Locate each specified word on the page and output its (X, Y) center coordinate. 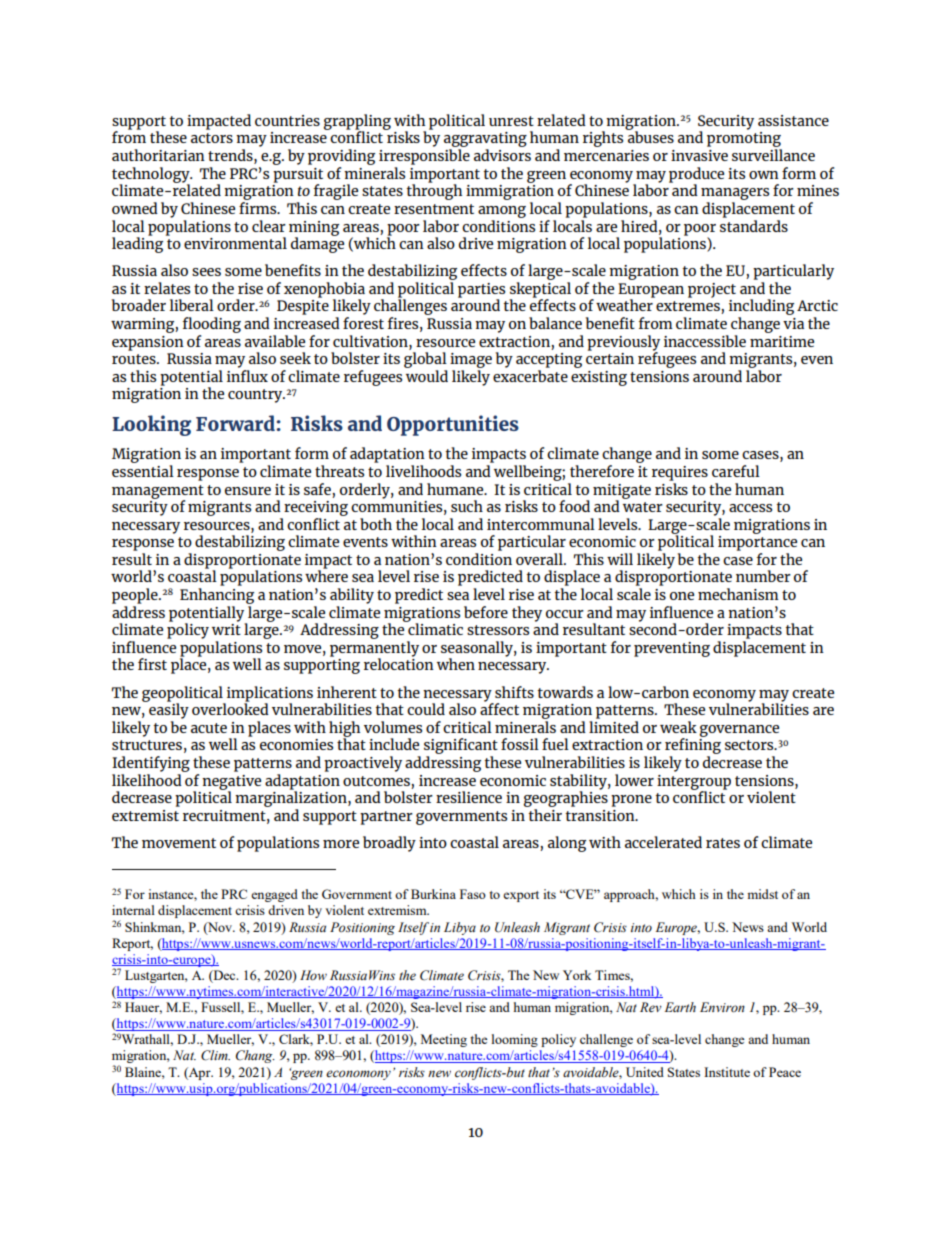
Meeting (444, 1040)
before (486, 612)
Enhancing (217, 596)
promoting (744, 141)
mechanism (738, 594)
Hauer (143, 1008)
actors (212, 138)
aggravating (485, 141)
